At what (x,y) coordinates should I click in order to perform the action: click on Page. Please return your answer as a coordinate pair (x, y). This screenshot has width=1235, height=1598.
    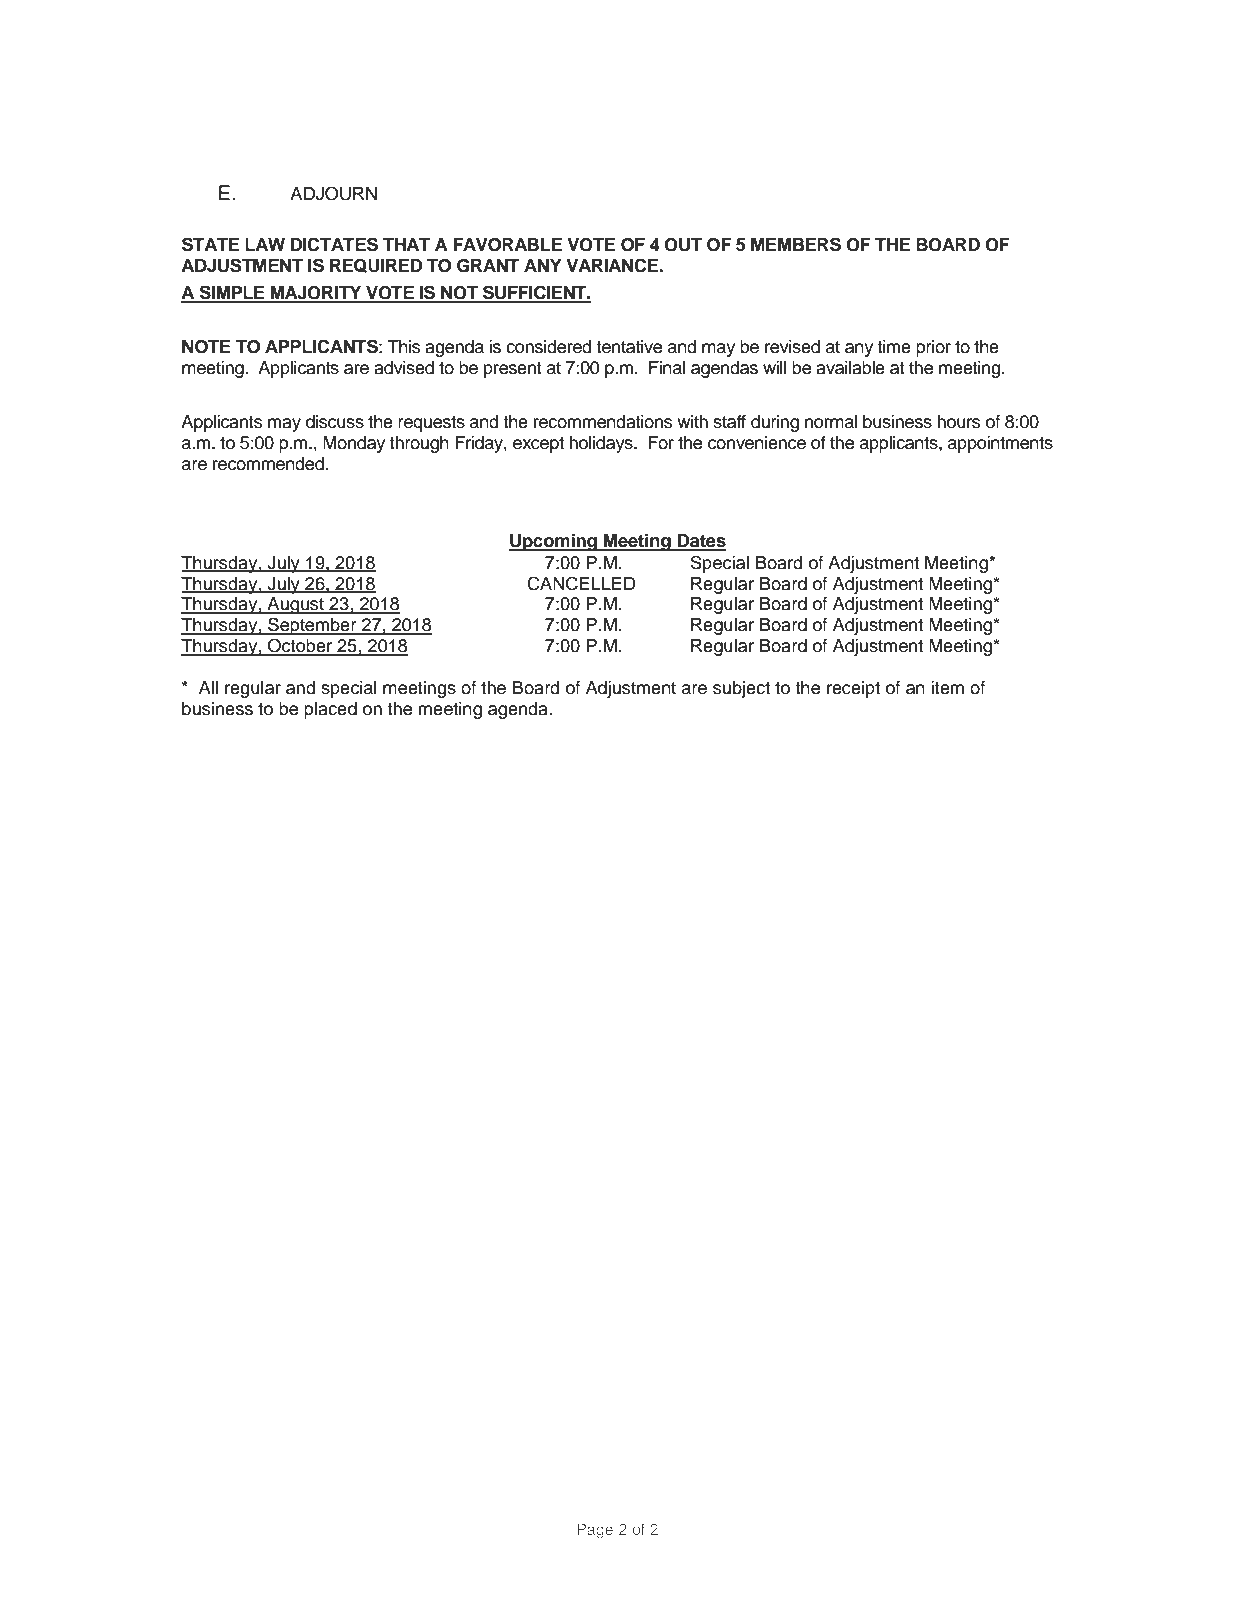
    Looking at the image, I should click on (595, 1531).
